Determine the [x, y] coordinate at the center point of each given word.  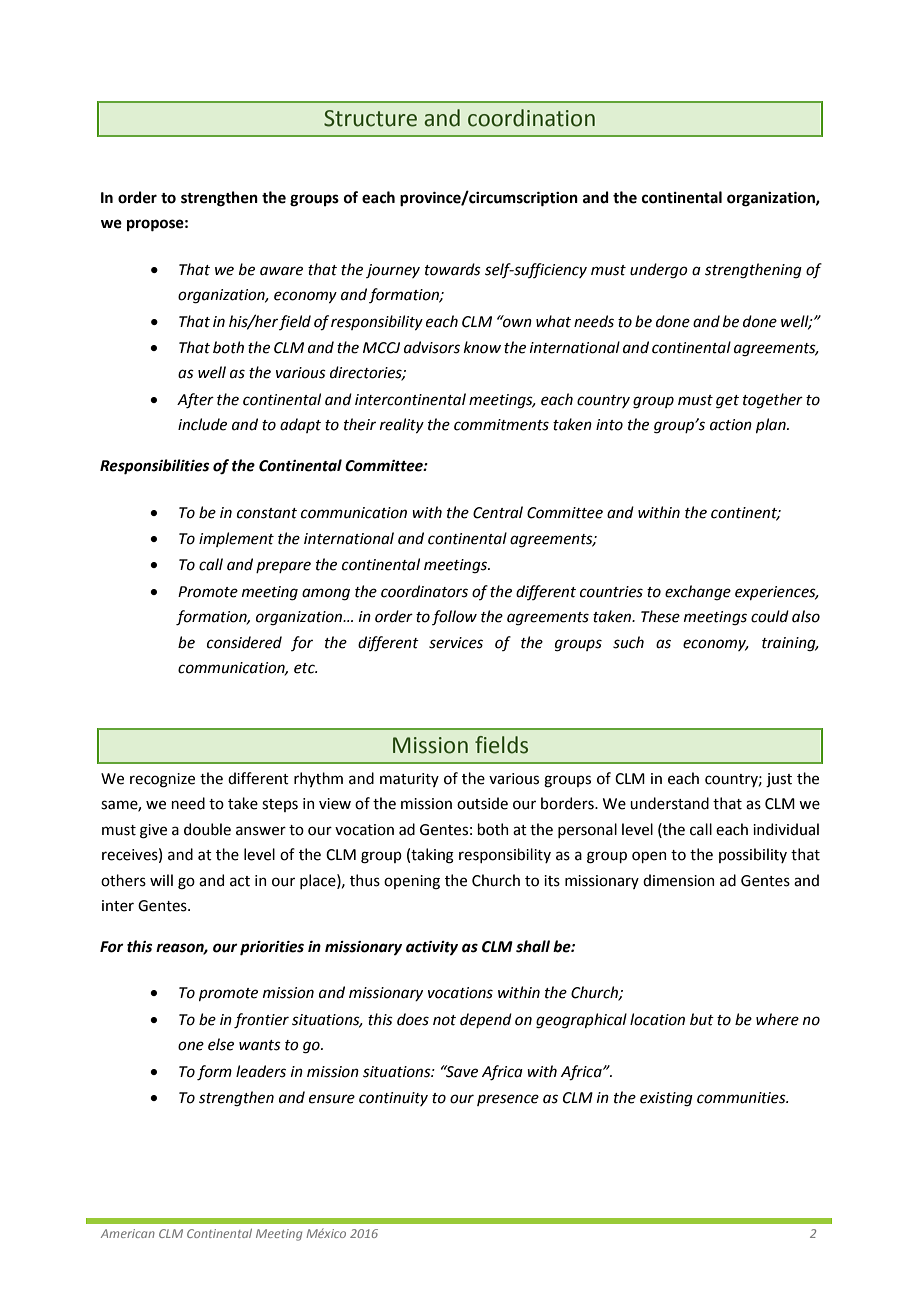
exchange [698, 593]
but [702, 1019]
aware [281, 271]
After [195, 401]
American [128, 1233]
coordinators [424, 591]
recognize [162, 780]
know [482, 347]
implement [236, 539]
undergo [659, 271]
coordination [531, 118]
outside [482, 803]
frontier [261, 1021]
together [773, 401]
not [444, 1020]
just [779, 780]
